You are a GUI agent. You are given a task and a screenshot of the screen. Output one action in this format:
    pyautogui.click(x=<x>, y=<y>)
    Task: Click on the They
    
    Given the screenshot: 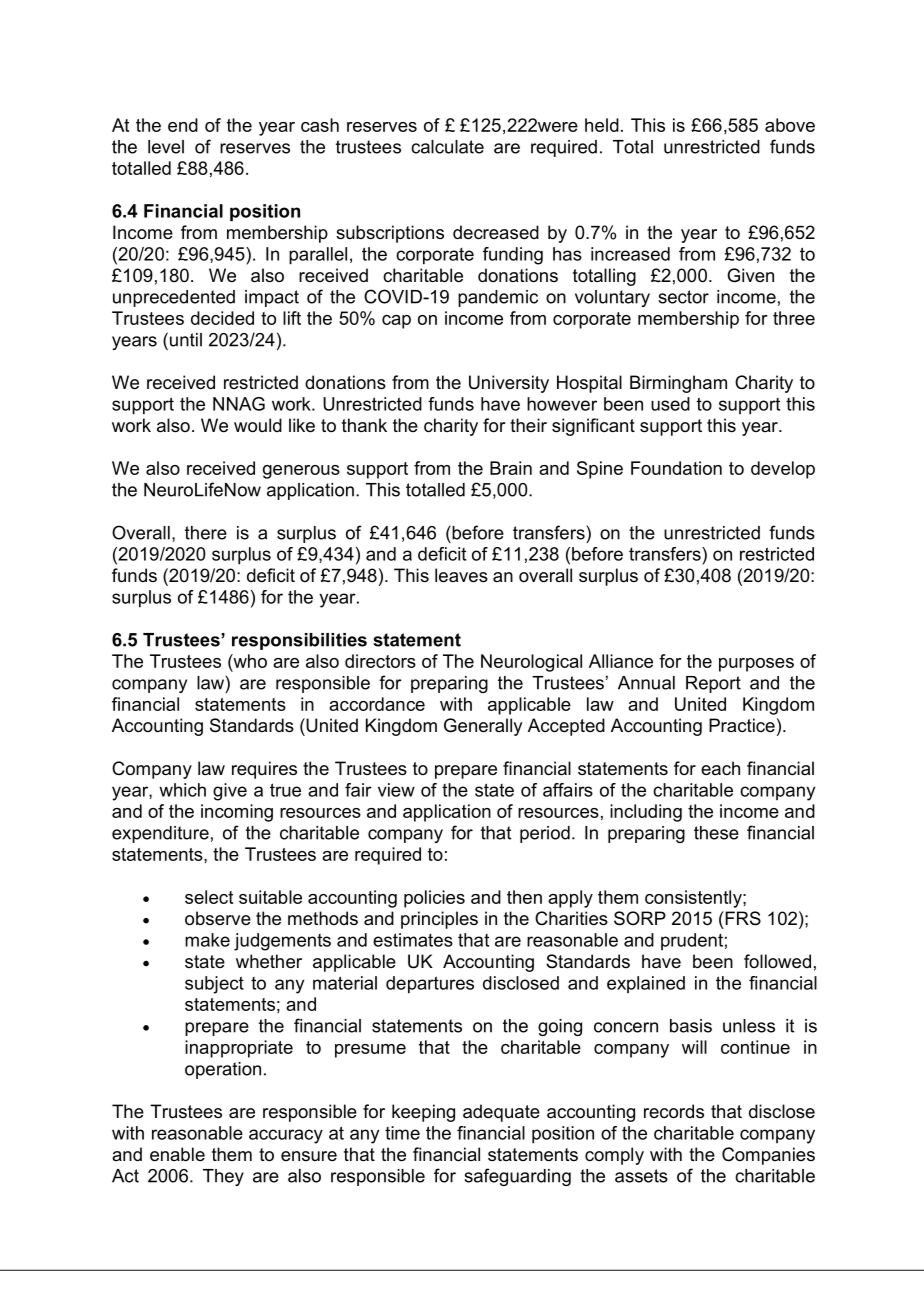 What is the action you would take?
    pyautogui.click(x=223, y=1177)
